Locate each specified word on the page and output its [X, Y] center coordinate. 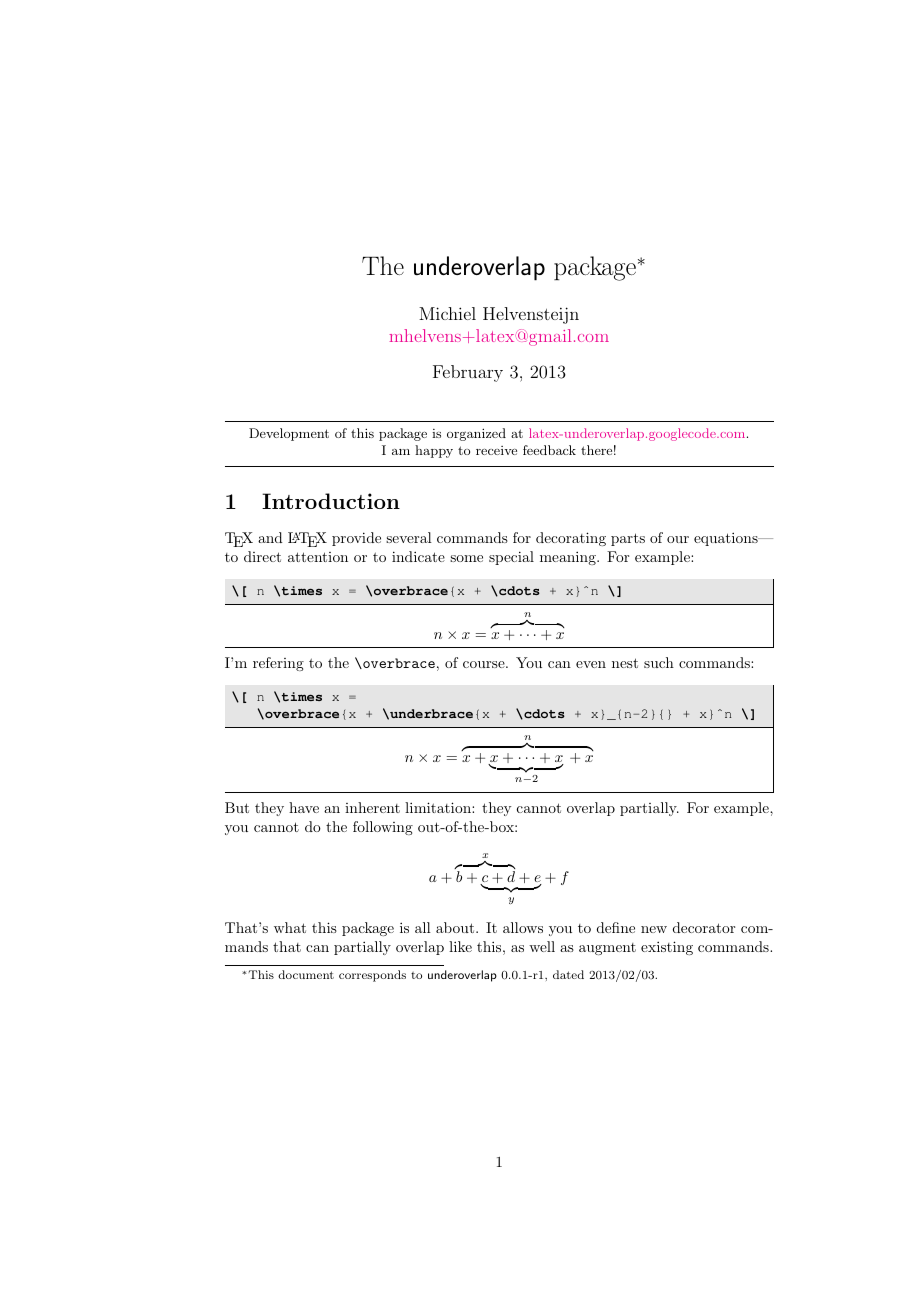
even [591, 664]
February [468, 373]
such [659, 662]
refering [278, 664]
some [466, 558]
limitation [439, 807]
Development [289, 434]
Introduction [331, 501]
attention [318, 557]
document [306, 974]
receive [496, 450]
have [304, 807]
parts [628, 539]
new [654, 929]
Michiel [447, 313]
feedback [549, 450]
